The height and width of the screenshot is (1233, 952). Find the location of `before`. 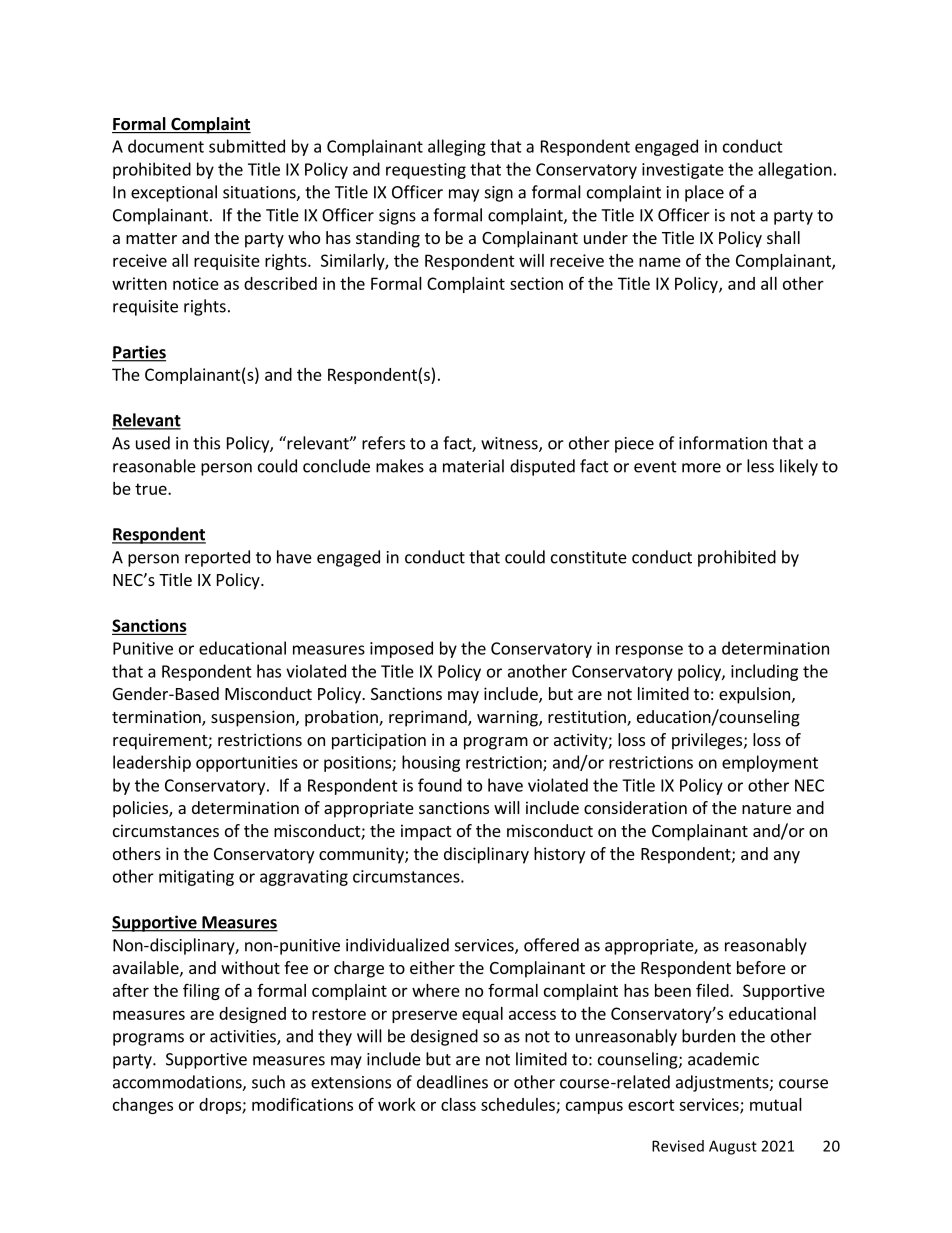

before is located at coordinates (761, 967).
